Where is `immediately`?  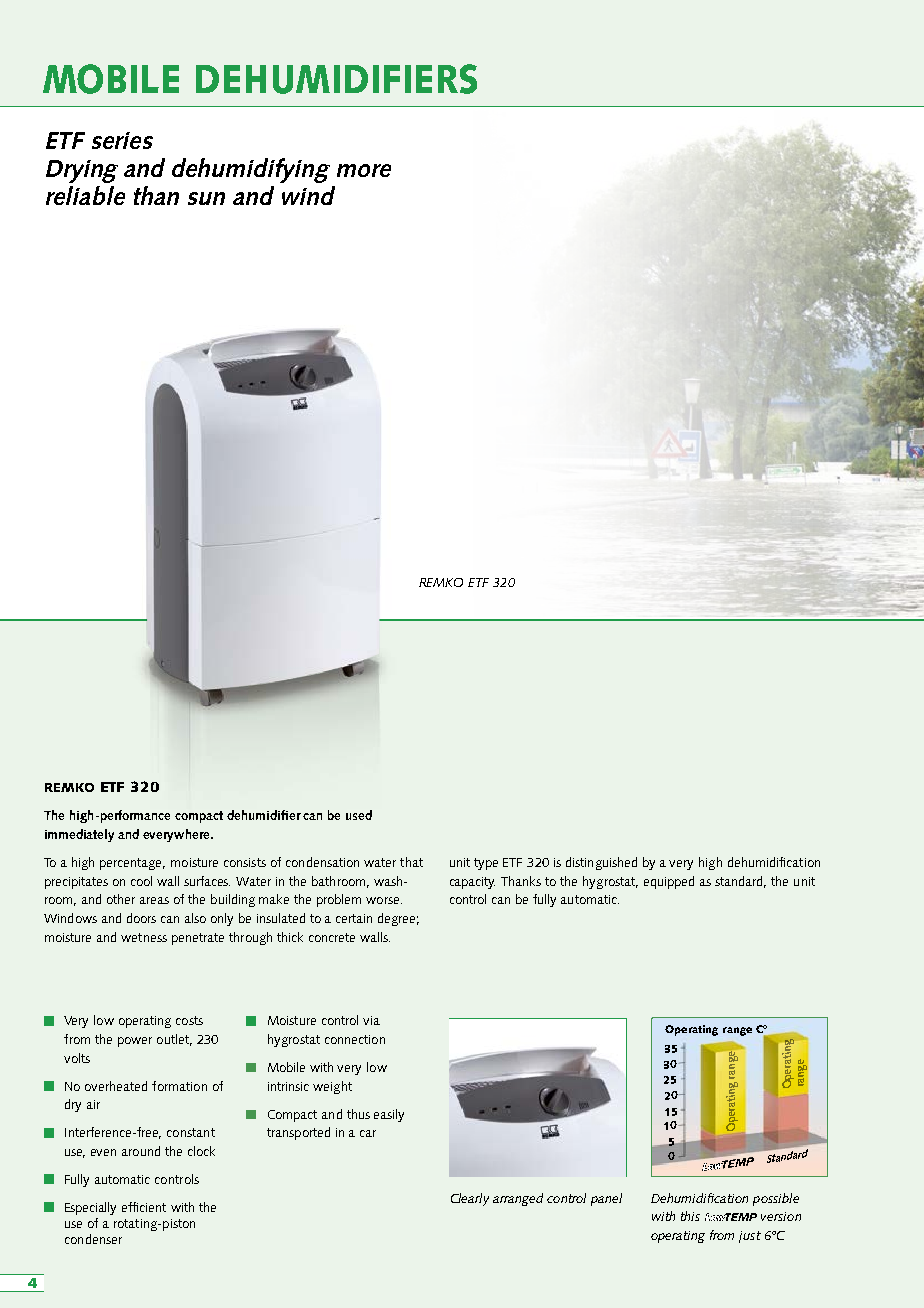
immediately is located at coordinates (79, 835).
